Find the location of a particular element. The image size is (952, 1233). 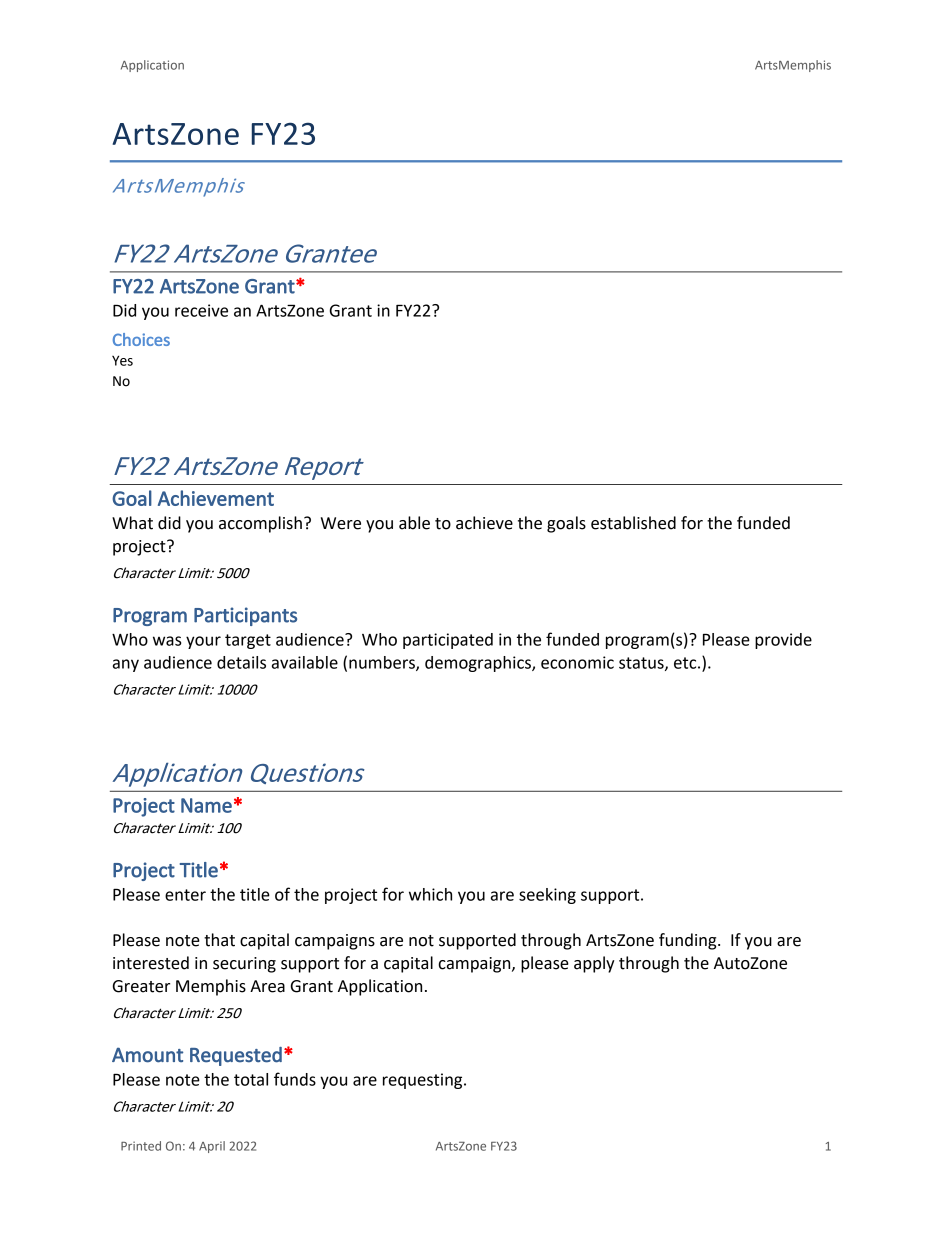

established is located at coordinates (633, 523).
